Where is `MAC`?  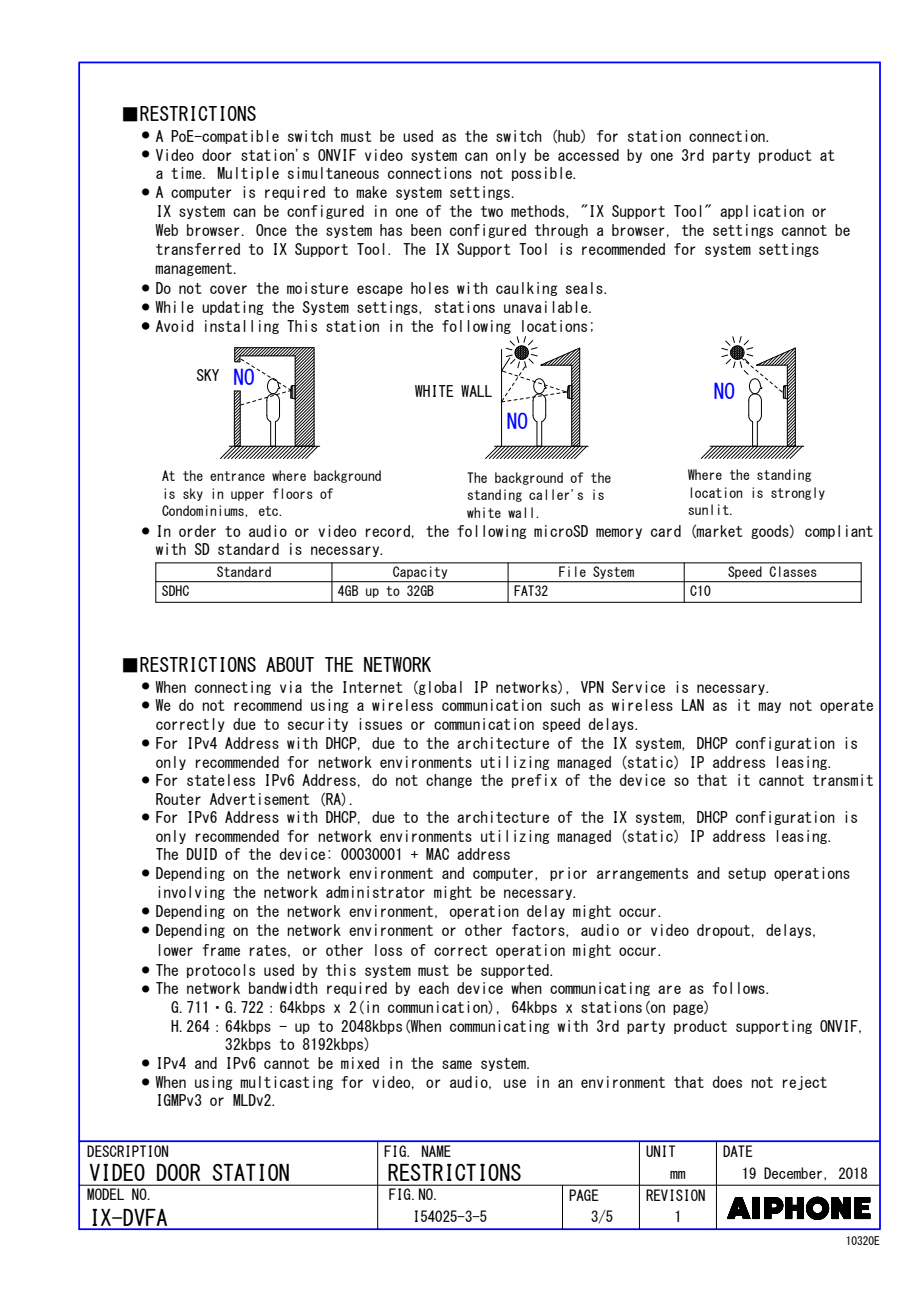 MAC is located at coordinates (437, 854).
